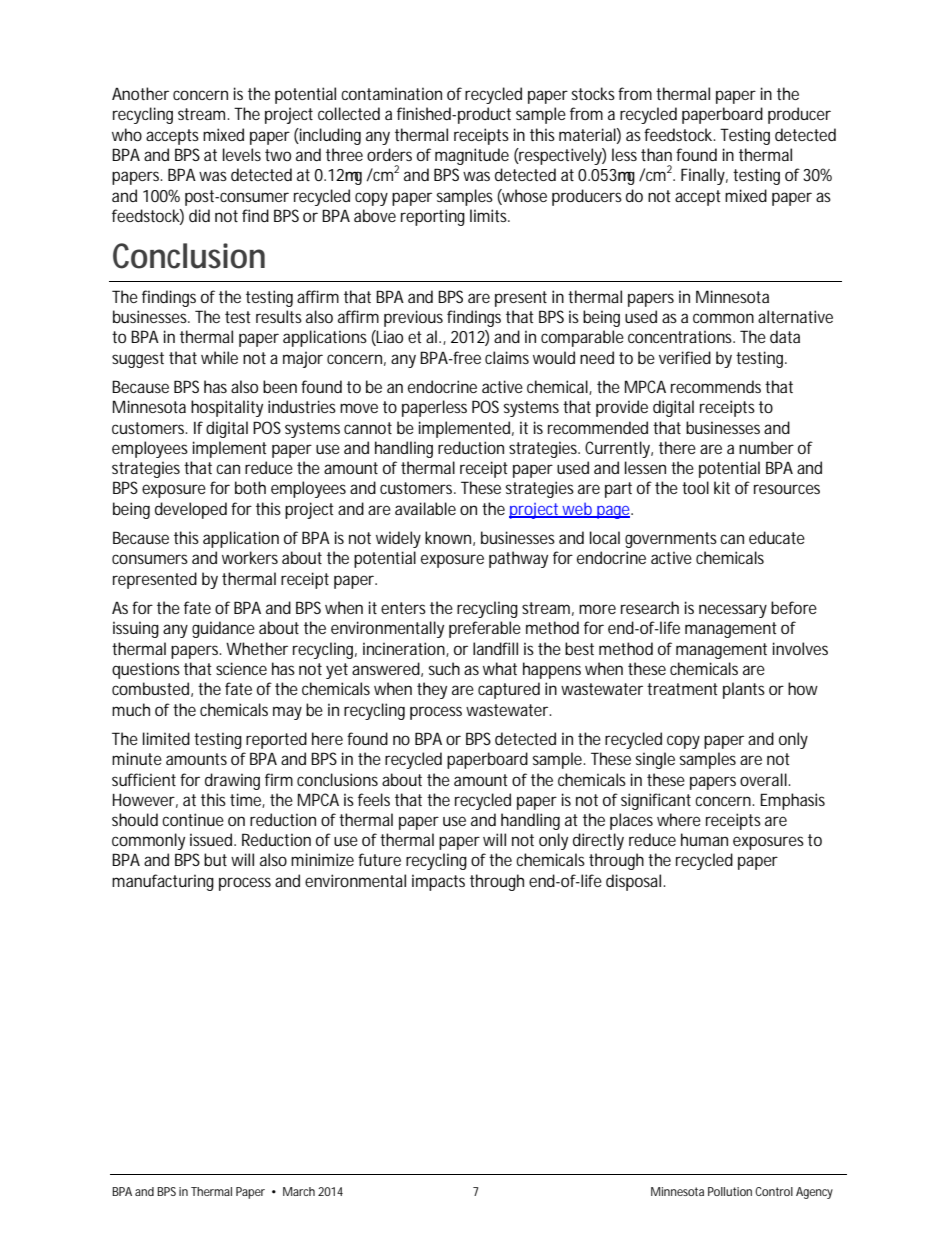  Describe the element at coordinates (722, 487) in the page. I see `kit` at that location.
